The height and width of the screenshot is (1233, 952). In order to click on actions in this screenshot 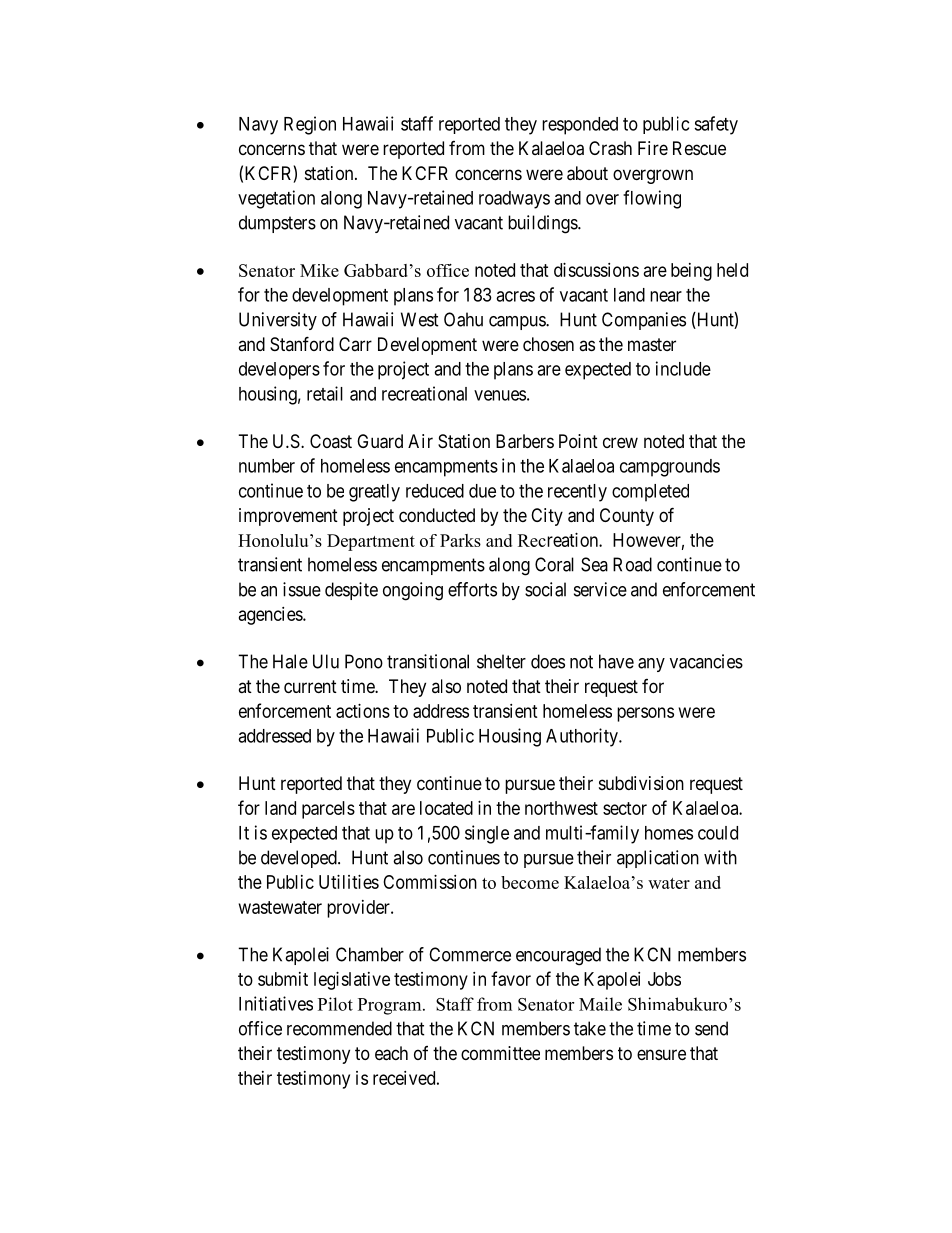, I will do `click(363, 711)`.
